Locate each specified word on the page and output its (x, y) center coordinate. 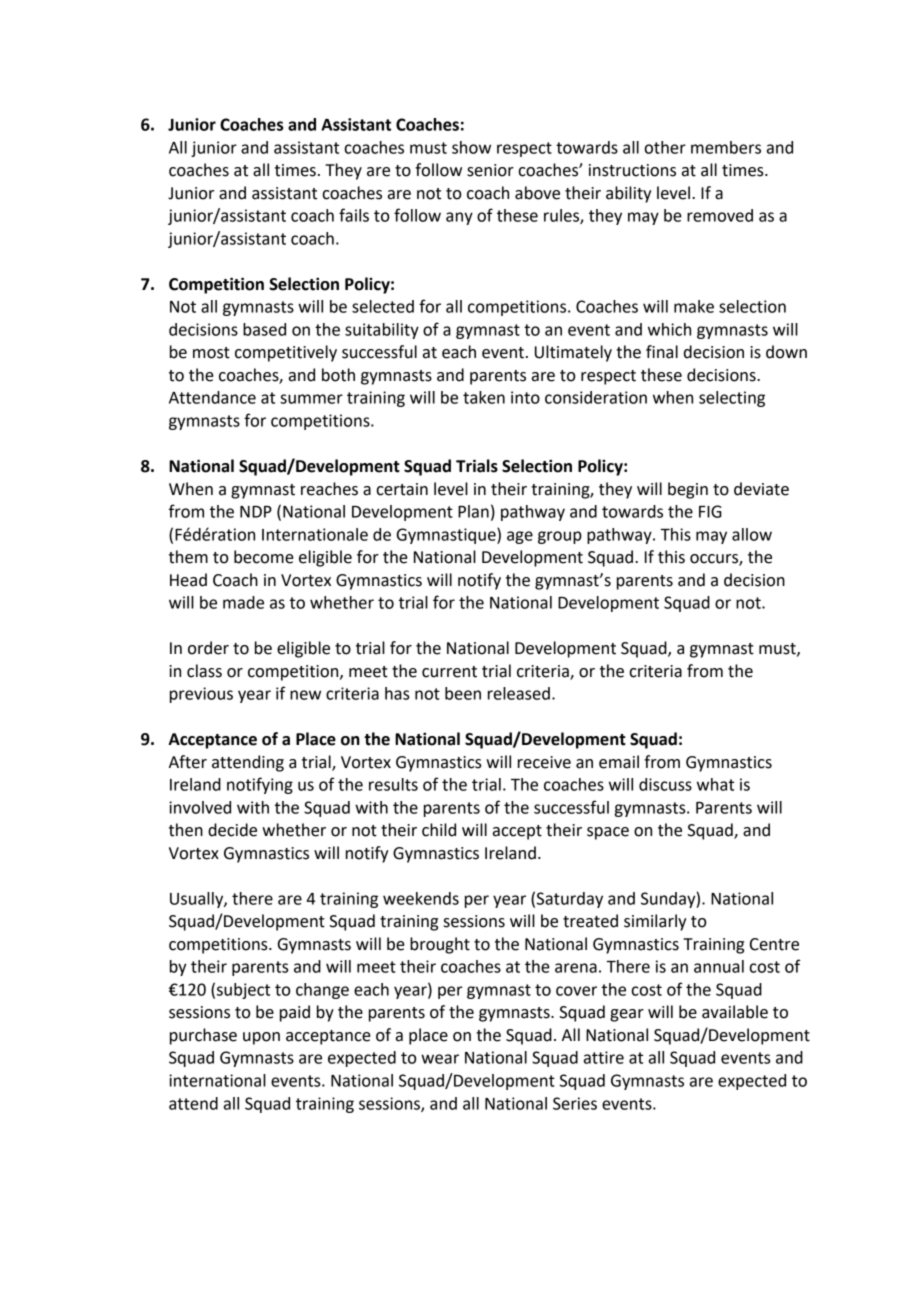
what (715, 784)
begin (688, 490)
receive (544, 762)
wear (440, 1059)
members (726, 147)
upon (261, 1038)
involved (200, 807)
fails (354, 215)
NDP (256, 512)
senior (490, 170)
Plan (473, 511)
